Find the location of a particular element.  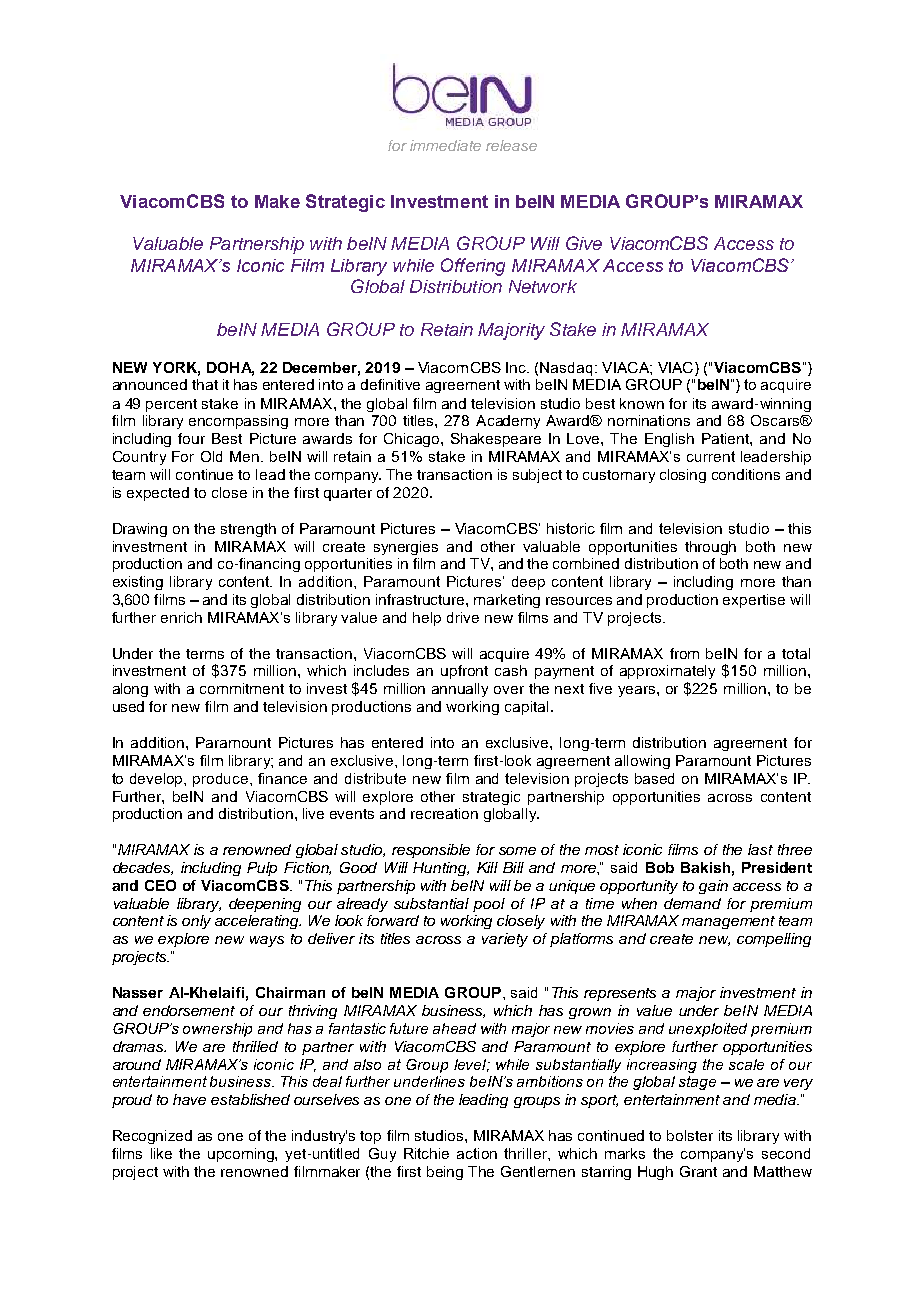

like is located at coordinates (161, 1153).
